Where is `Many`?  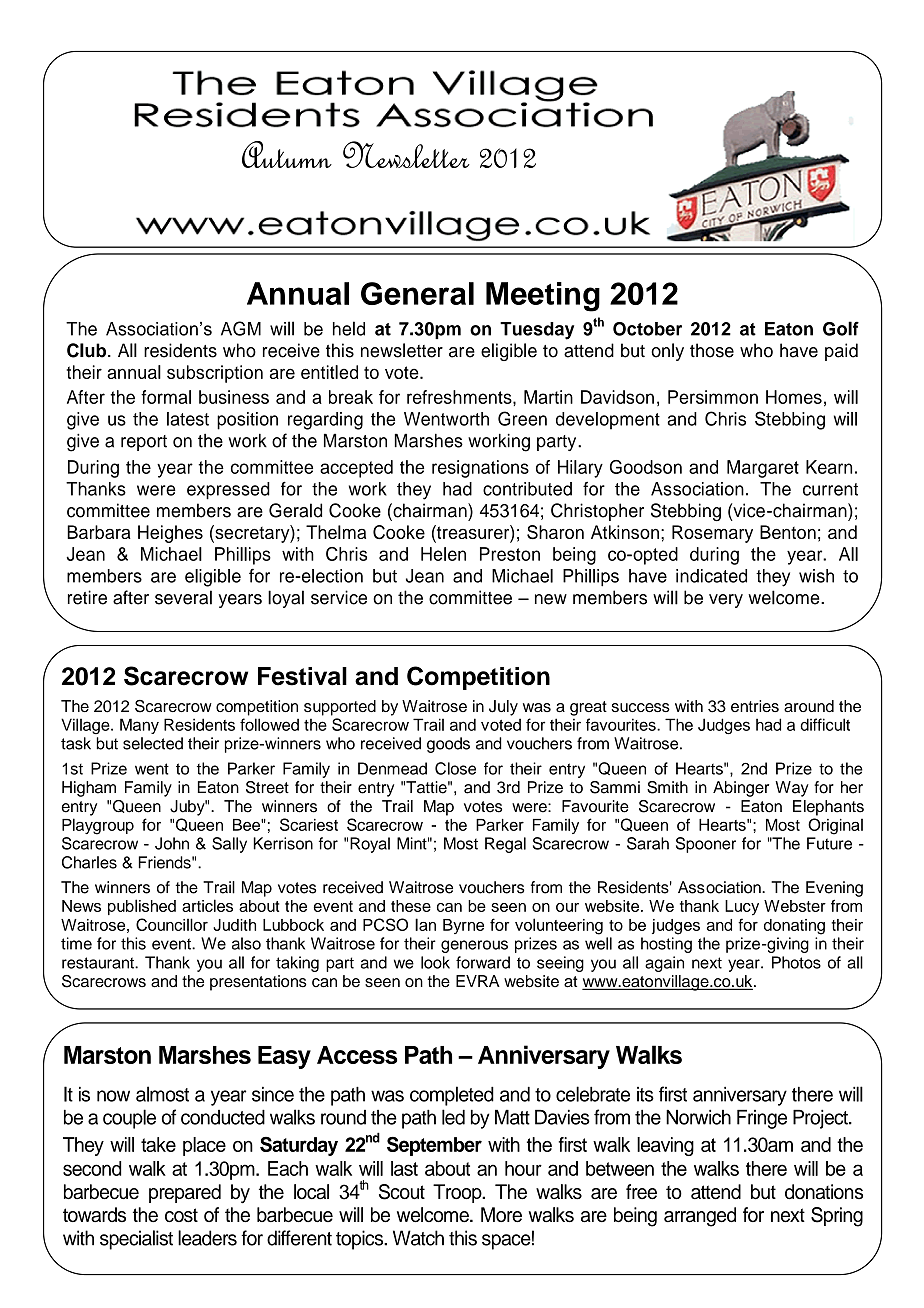
Many is located at coordinates (139, 726).
